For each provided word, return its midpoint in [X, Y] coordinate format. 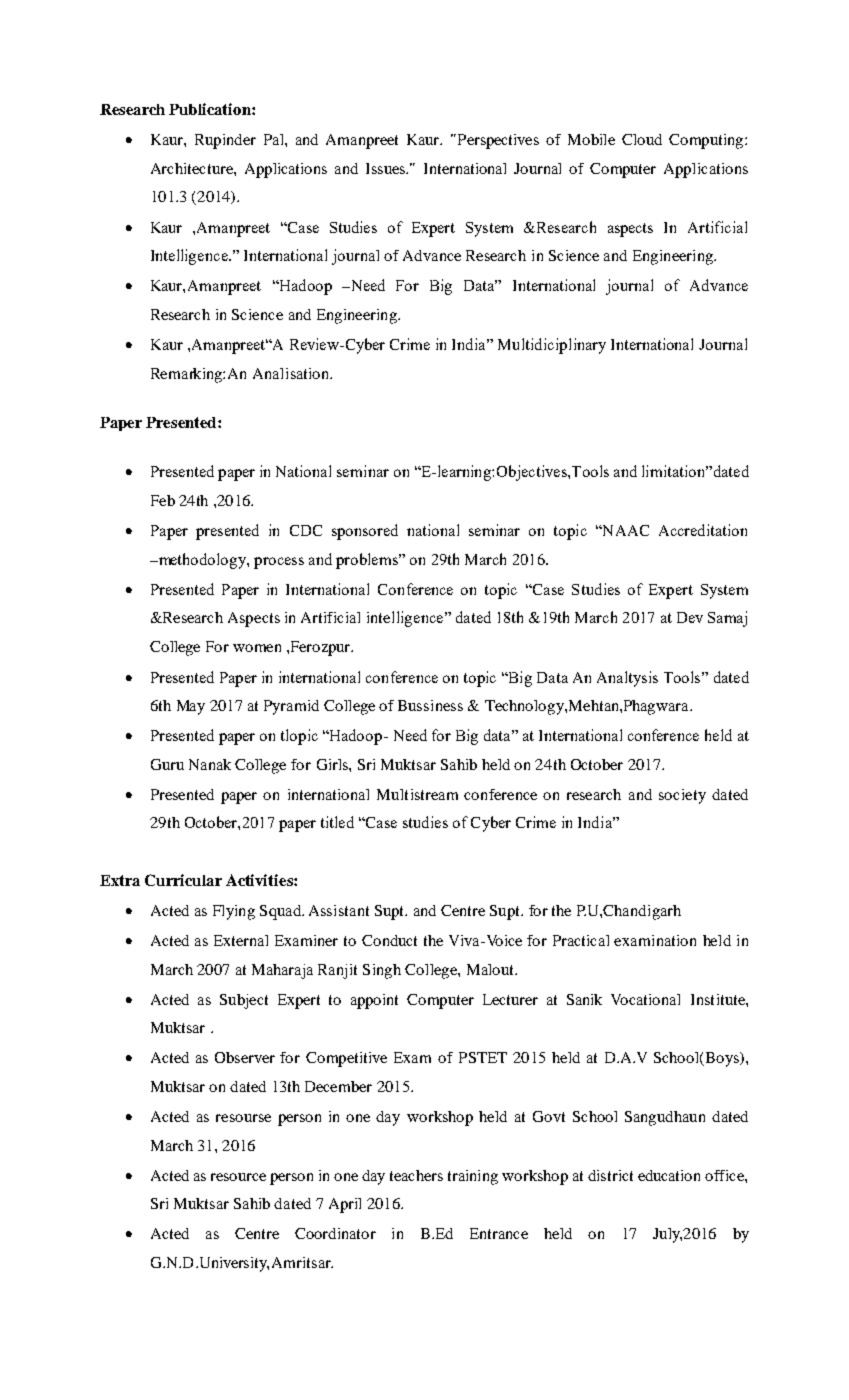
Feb [163, 500]
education [669, 1175]
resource [238, 1177]
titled [337, 822]
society [682, 796]
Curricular [183, 880]
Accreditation [703, 530]
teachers [416, 1175]
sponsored [365, 532]
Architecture [193, 168]
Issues [387, 168]
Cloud [642, 139]
